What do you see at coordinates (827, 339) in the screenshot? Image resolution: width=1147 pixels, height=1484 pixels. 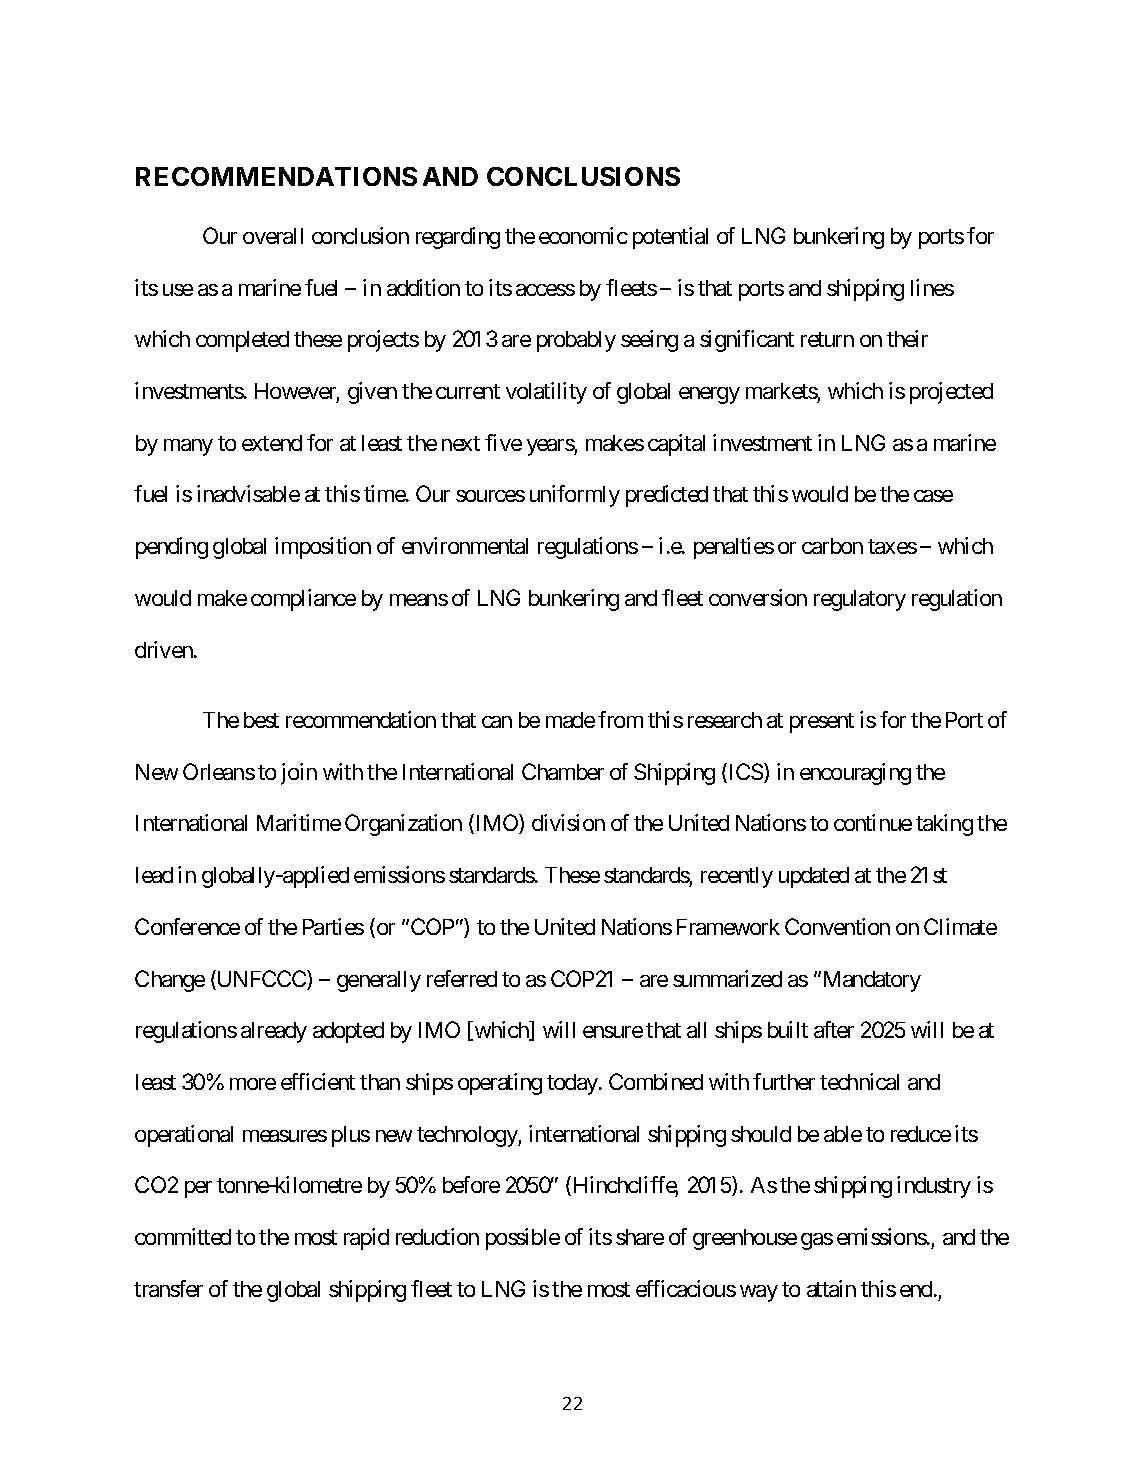 I see `return` at bounding box center [827, 339].
